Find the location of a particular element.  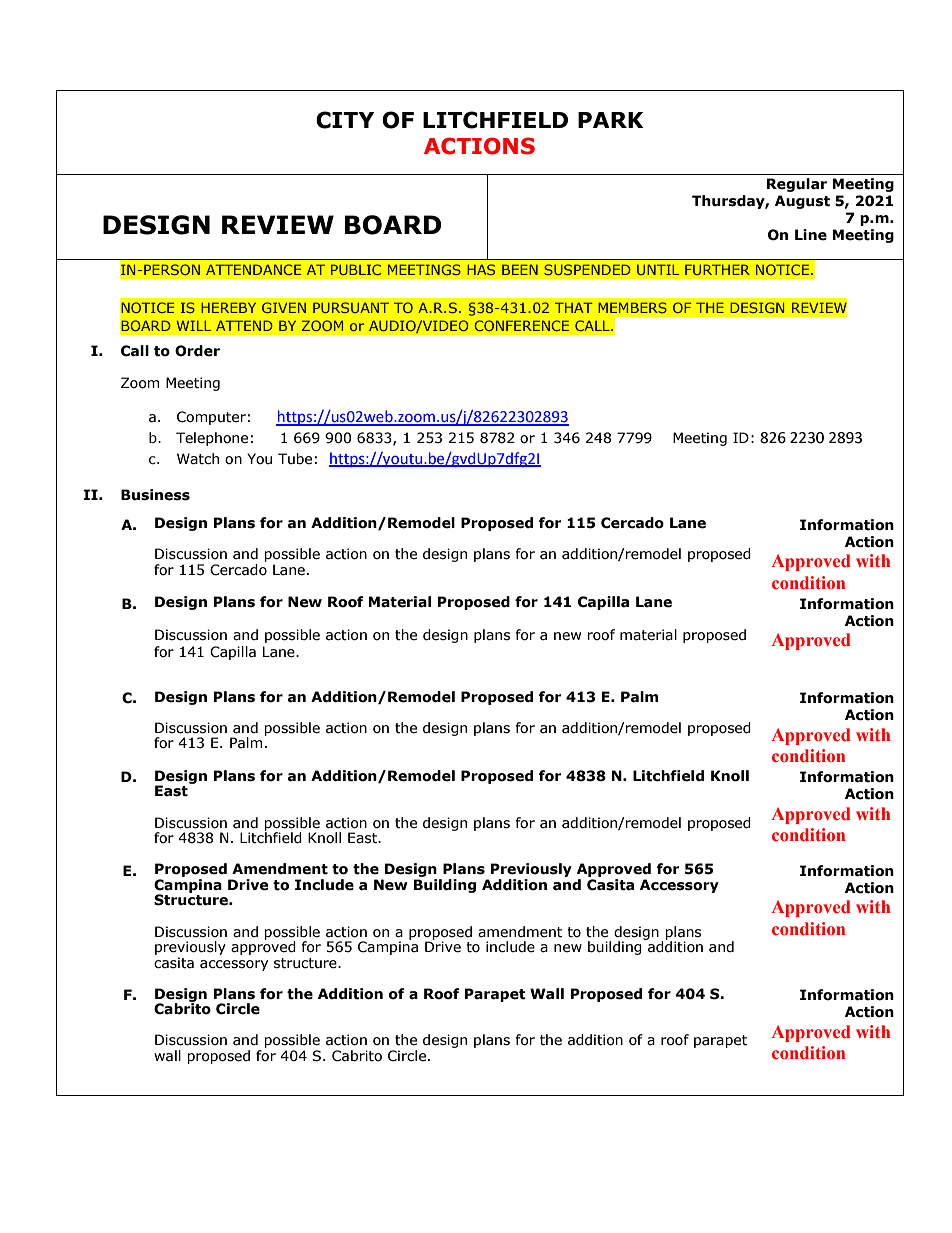

Line is located at coordinates (811, 235).
